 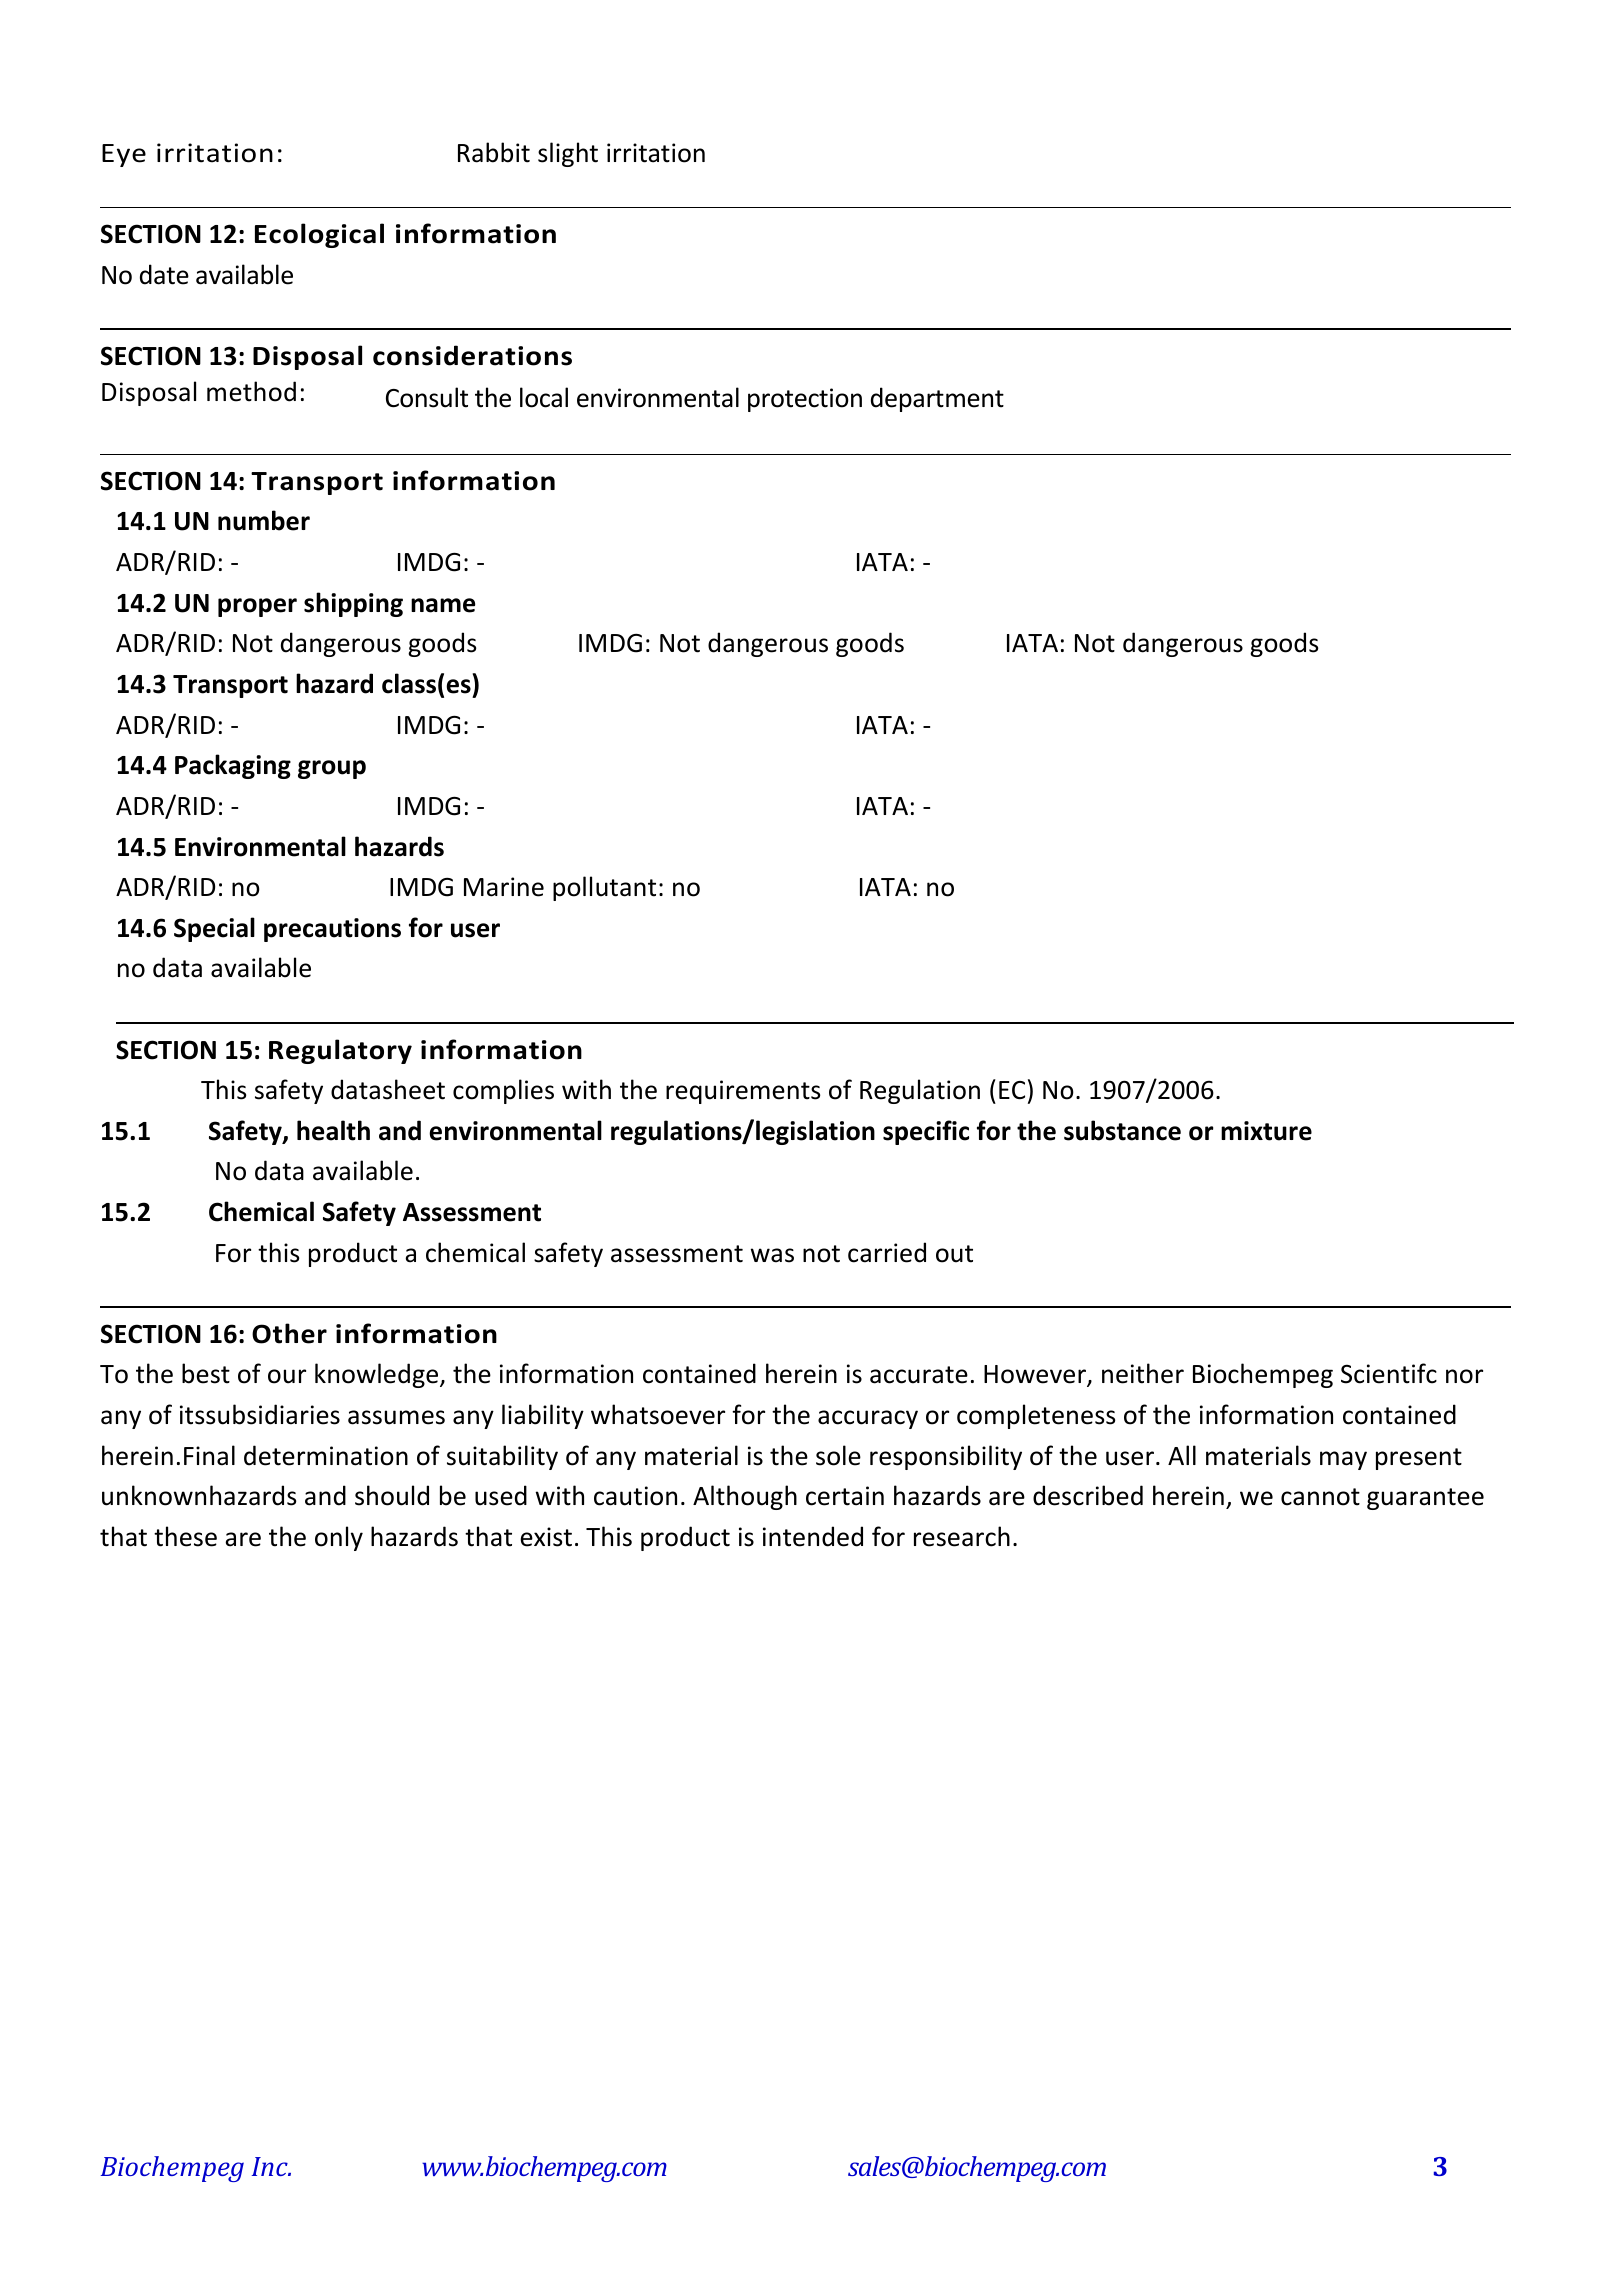 I want to click on slight, so click(x=568, y=154).
